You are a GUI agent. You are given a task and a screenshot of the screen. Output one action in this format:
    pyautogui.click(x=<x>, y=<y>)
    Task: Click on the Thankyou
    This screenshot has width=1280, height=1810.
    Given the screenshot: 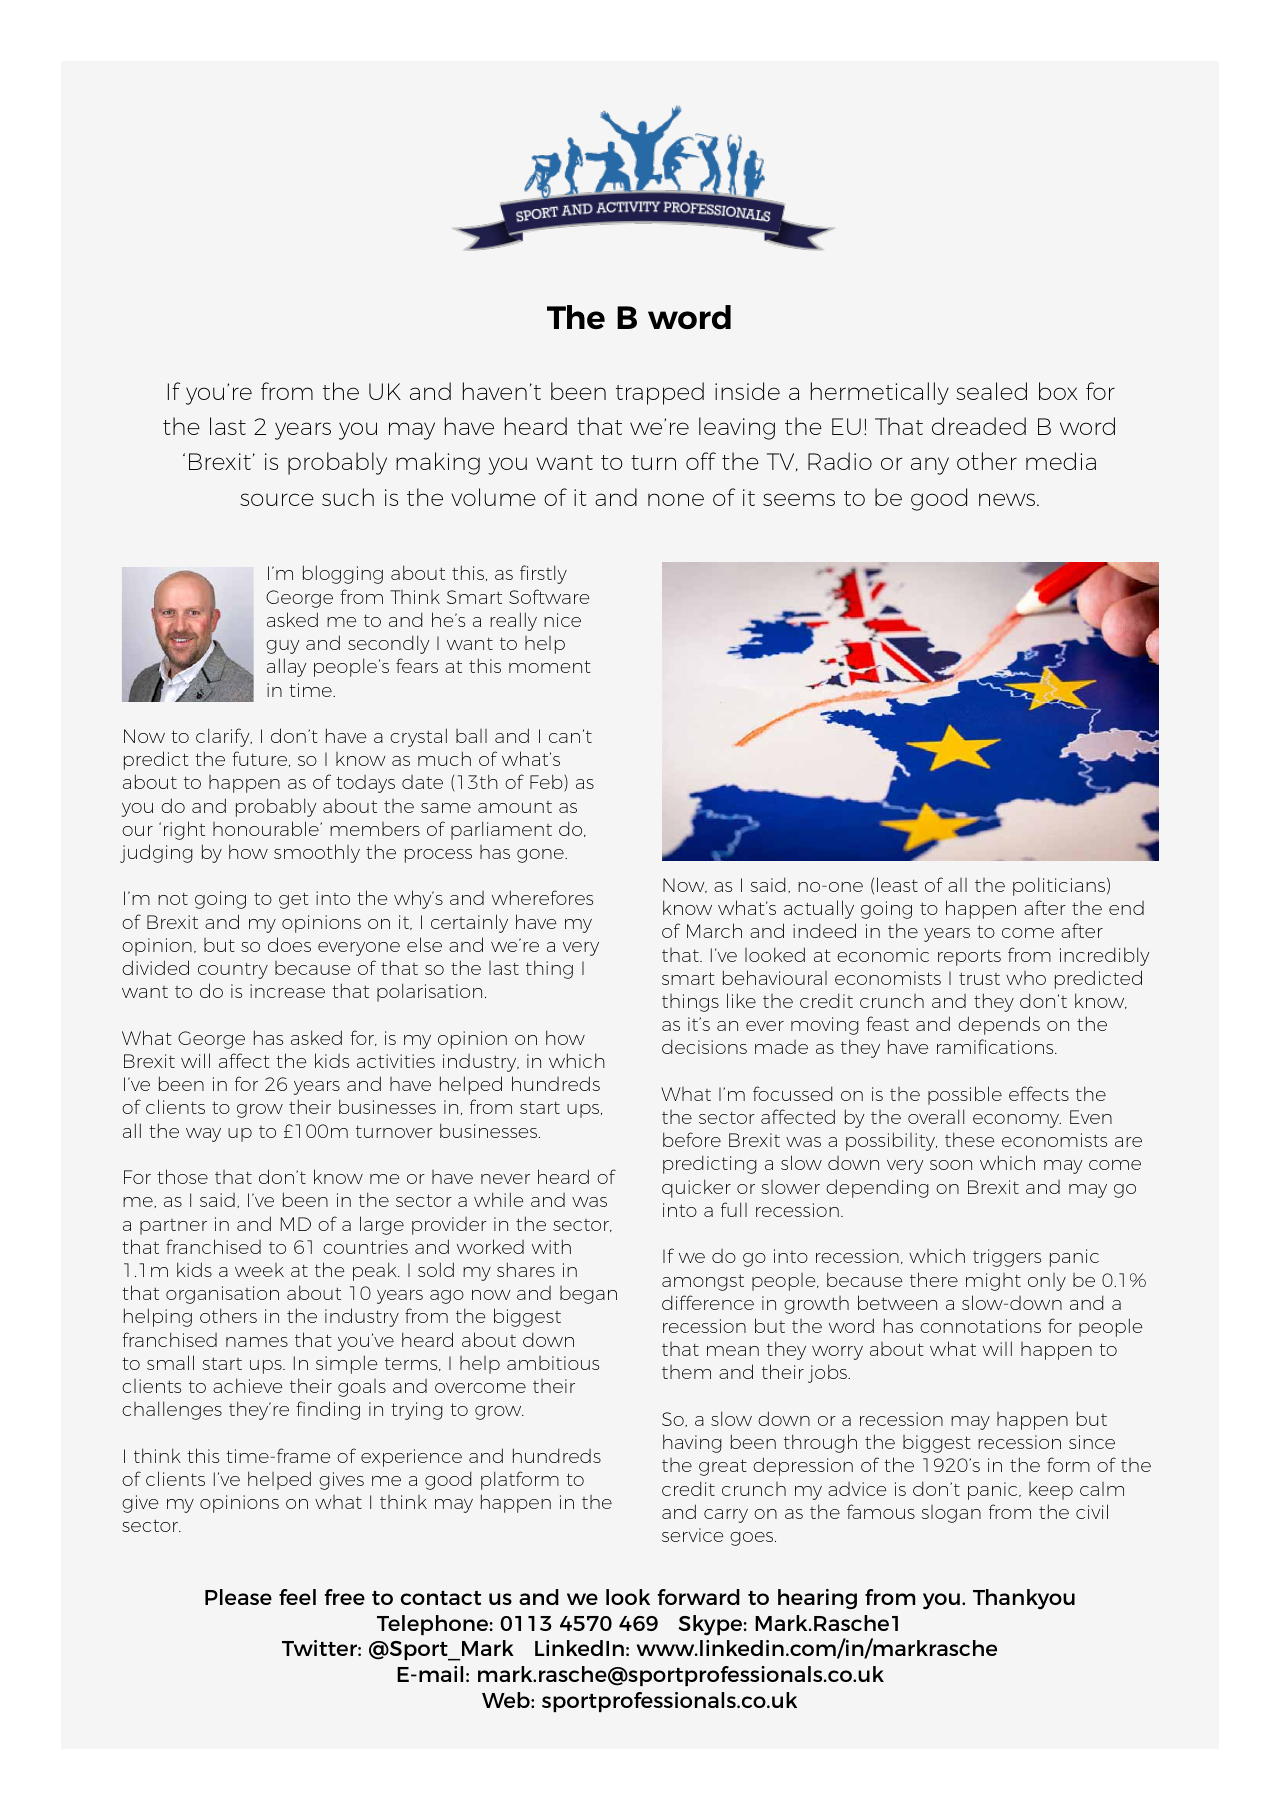 What is the action you would take?
    pyautogui.click(x=1024, y=1599)
